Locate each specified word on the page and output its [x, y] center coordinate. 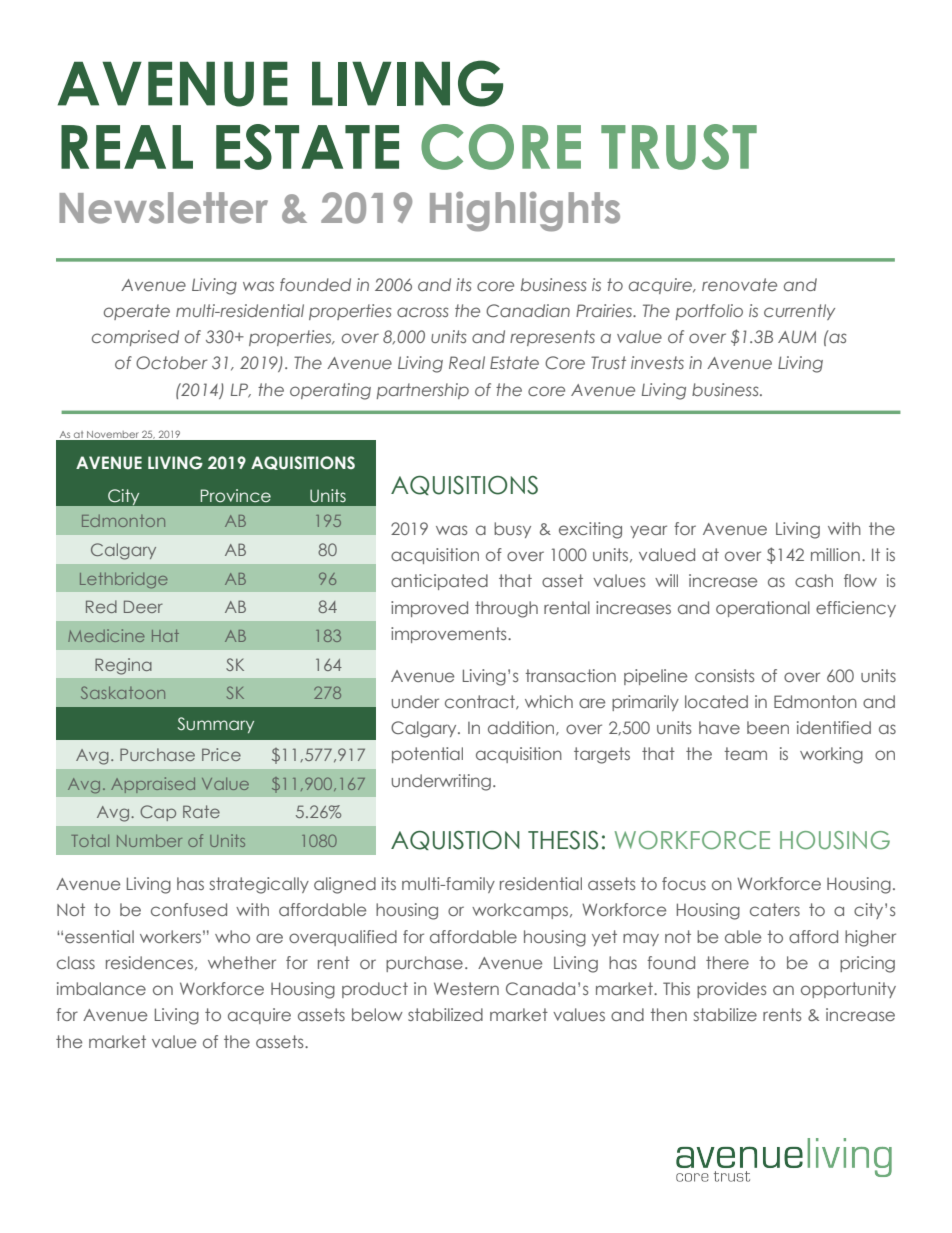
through [506, 609]
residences [149, 962]
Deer [143, 606]
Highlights [525, 212]
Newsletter [163, 208]
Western [466, 988]
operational [763, 609]
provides [732, 990]
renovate [739, 284]
